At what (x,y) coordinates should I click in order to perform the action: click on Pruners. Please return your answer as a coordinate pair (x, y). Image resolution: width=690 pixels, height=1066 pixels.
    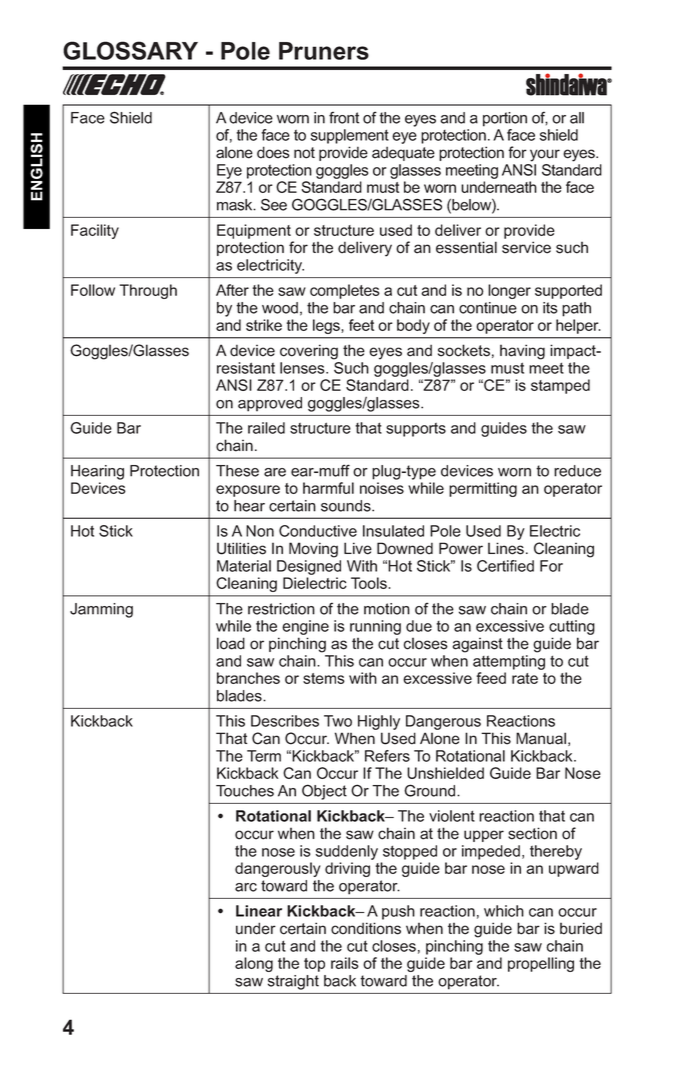
    Looking at the image, I should click on (324, 51).
